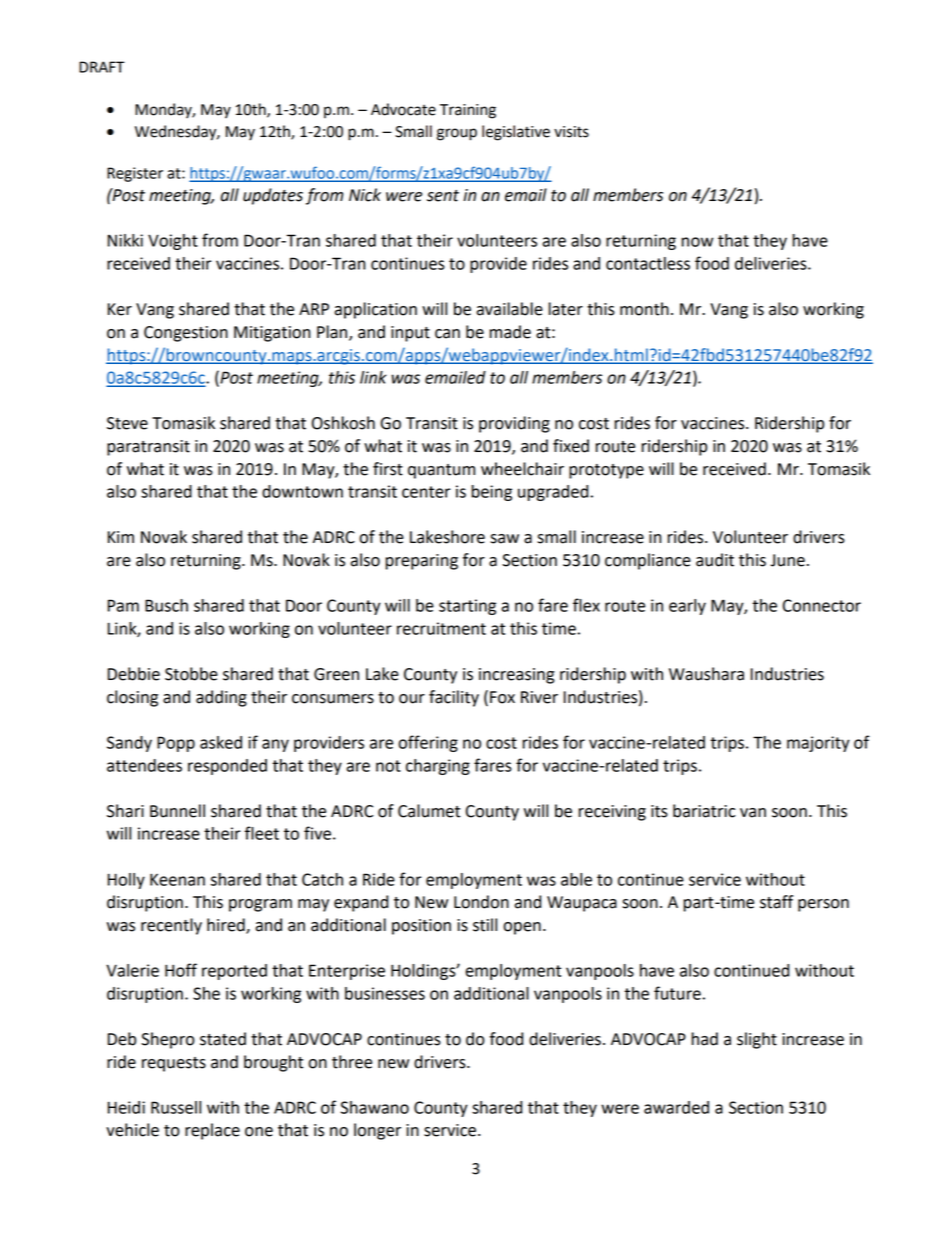  What do you see at coordinates (127, 423) in the screenshot?
I see `Steve` at bounding box center [127, 423].
